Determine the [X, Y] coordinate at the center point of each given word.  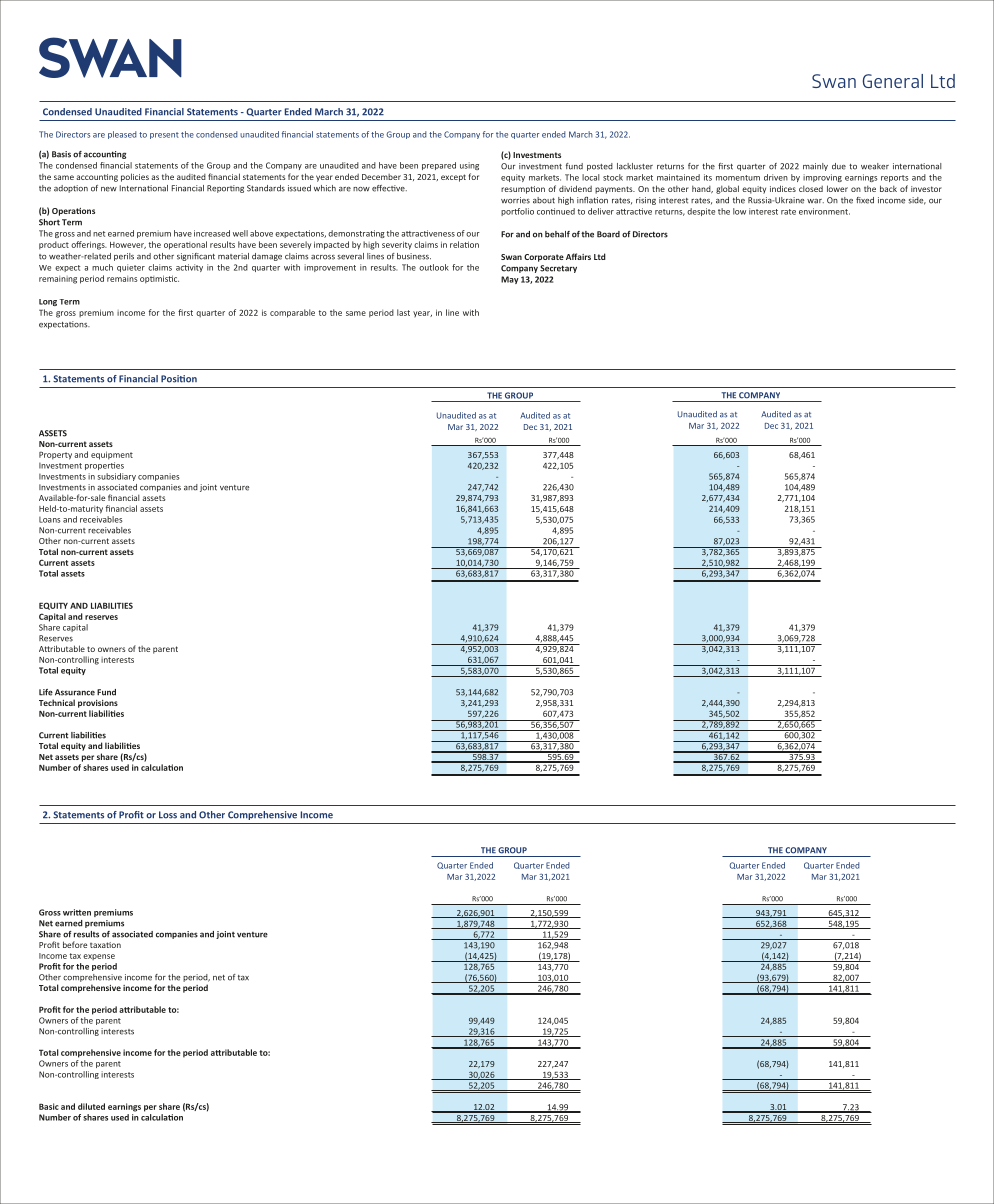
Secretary [558, 269]
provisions [98, 704]
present [164, 135]
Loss [168, 815]
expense [99, 957]
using [469, 166]
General [893, 81]
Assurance [75, 692]
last [403, 312]
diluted [91, 1106]
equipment [112, 455]
